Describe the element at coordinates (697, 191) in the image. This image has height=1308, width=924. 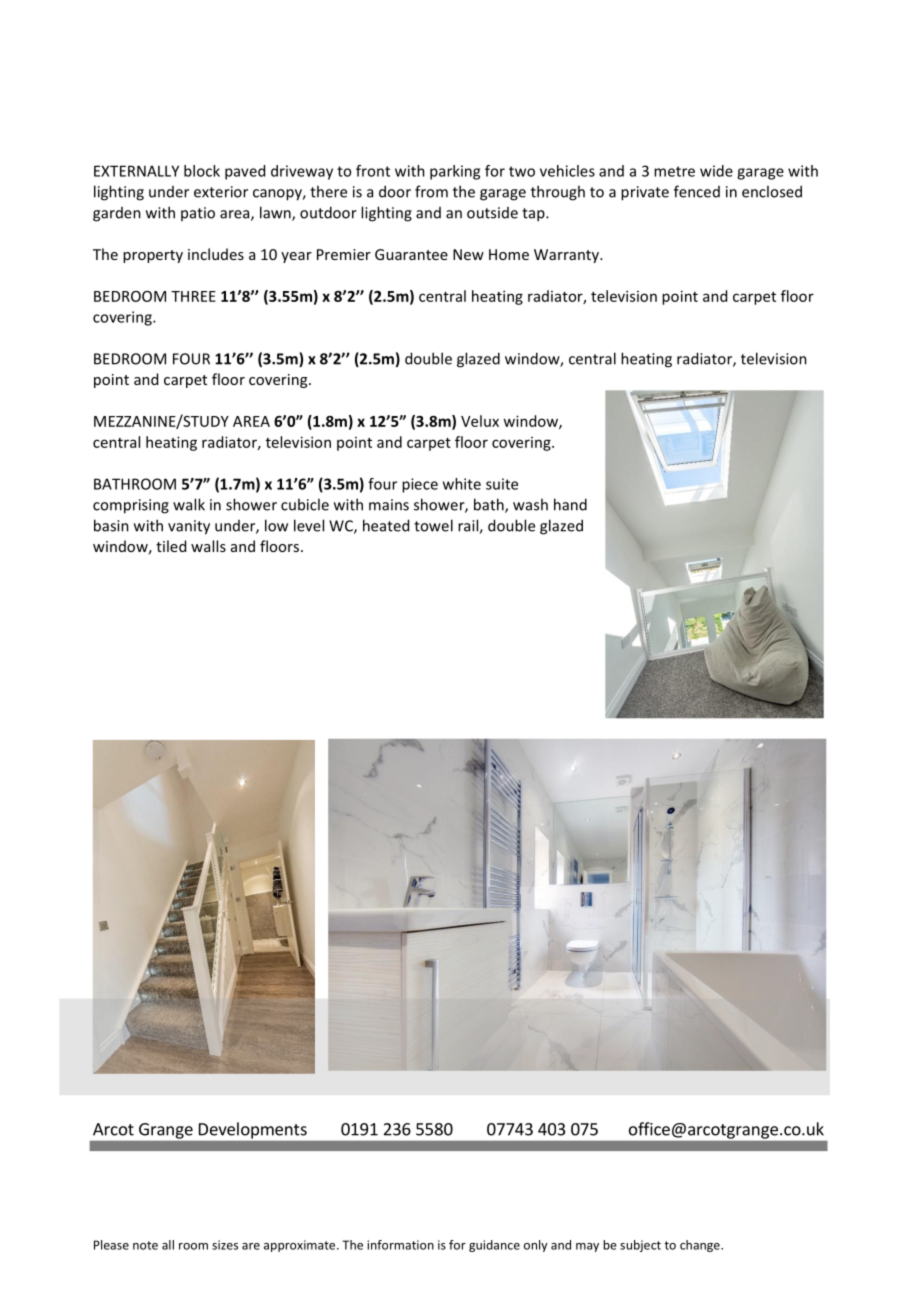
I see `fenced` at that location.
